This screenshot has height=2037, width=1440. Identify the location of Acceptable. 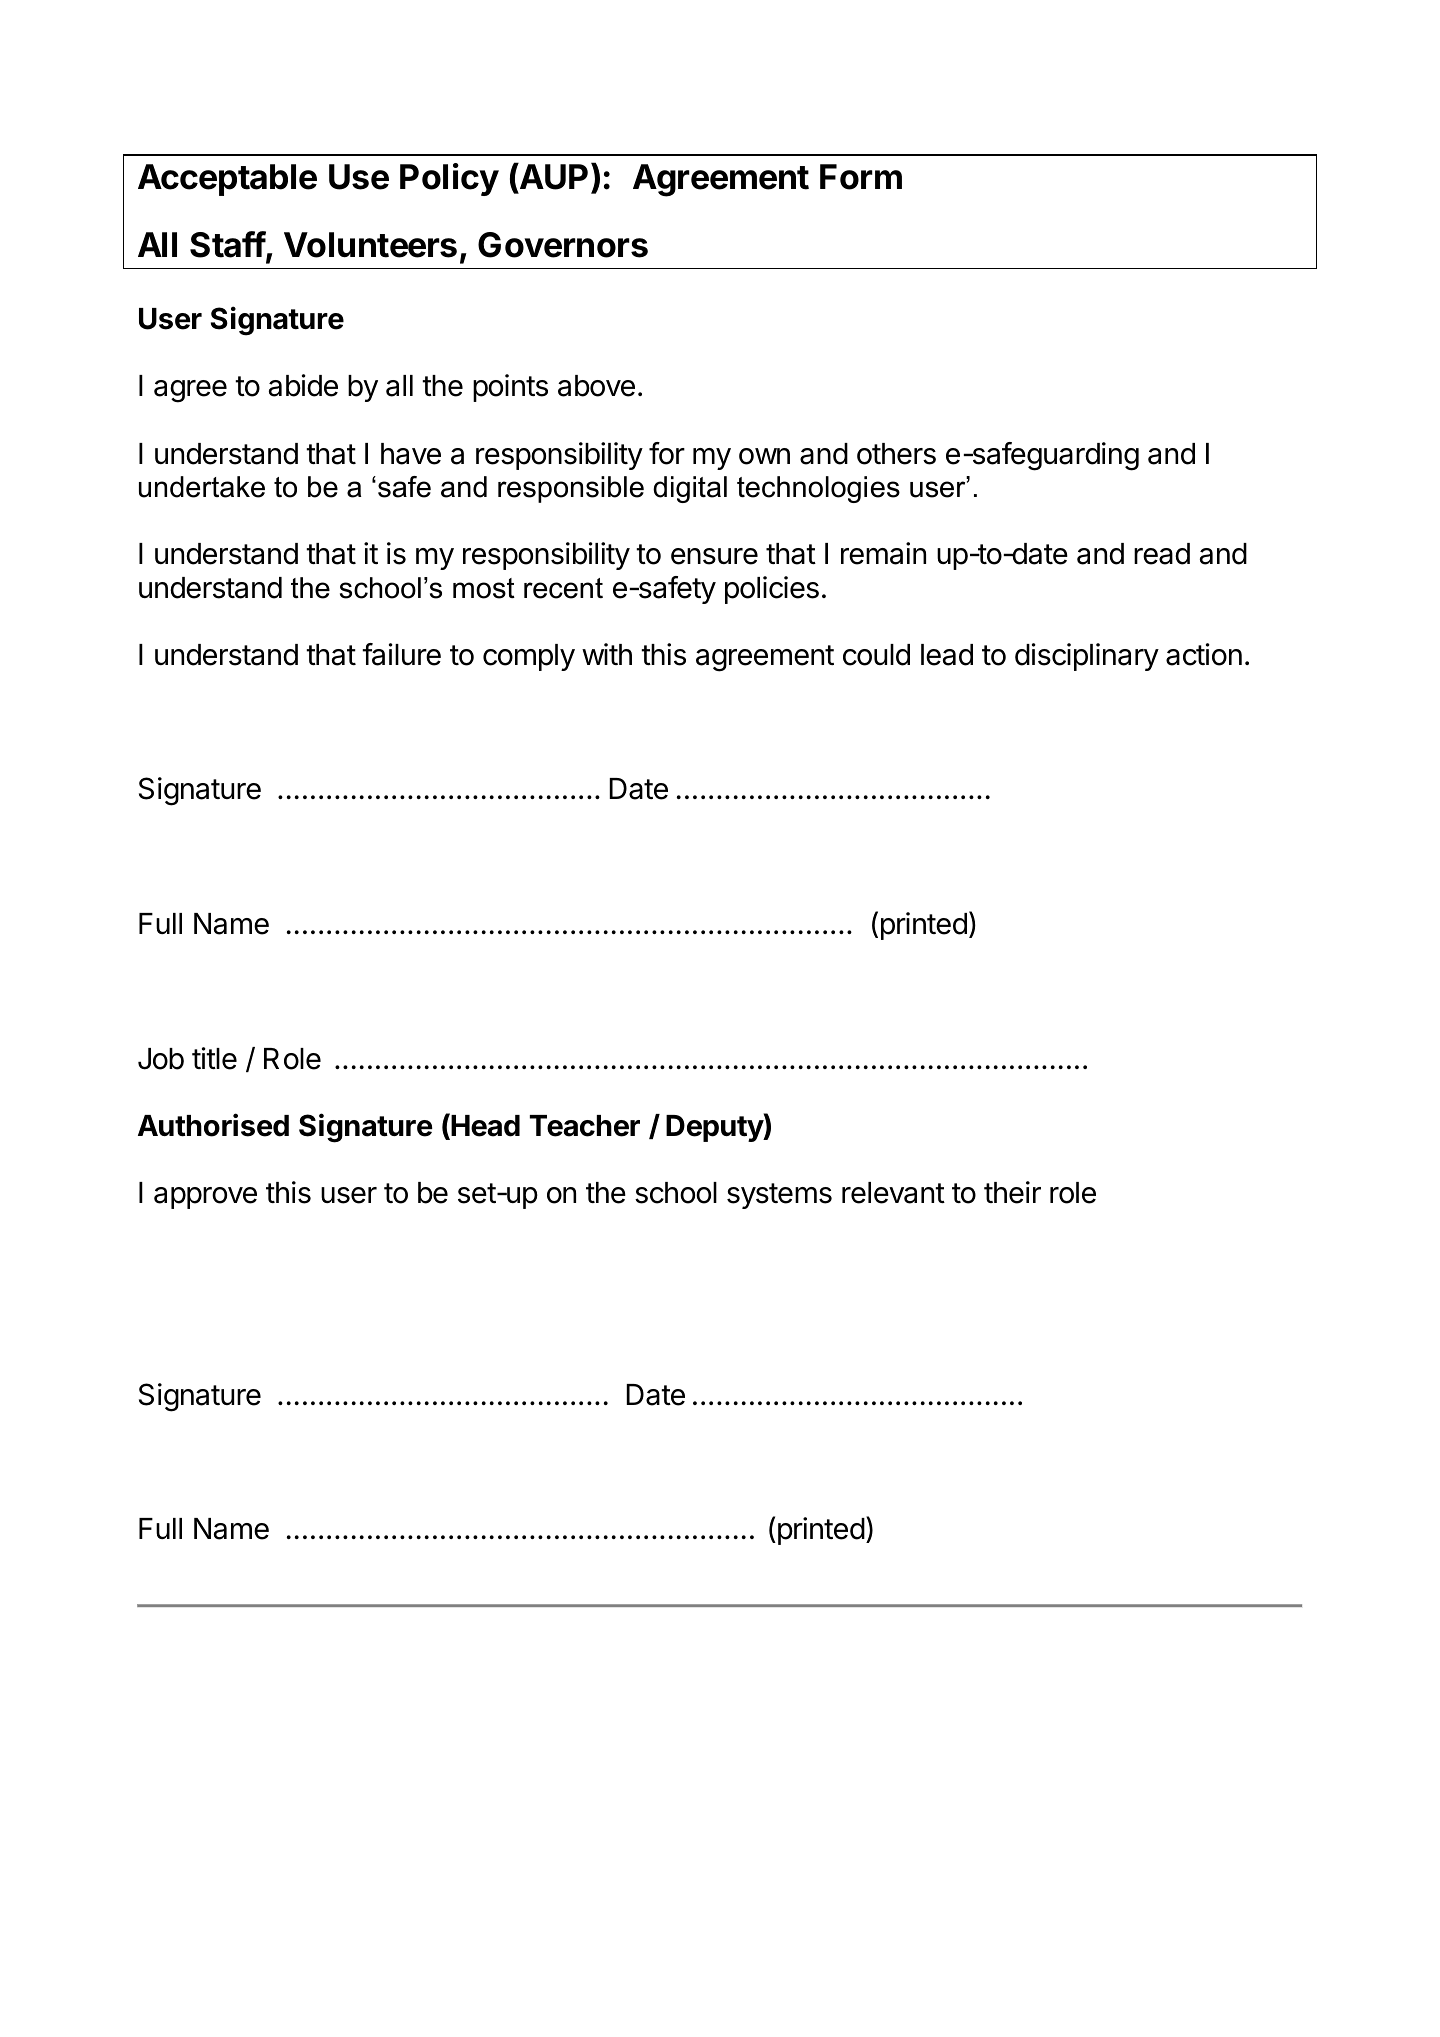
(227, 180).
